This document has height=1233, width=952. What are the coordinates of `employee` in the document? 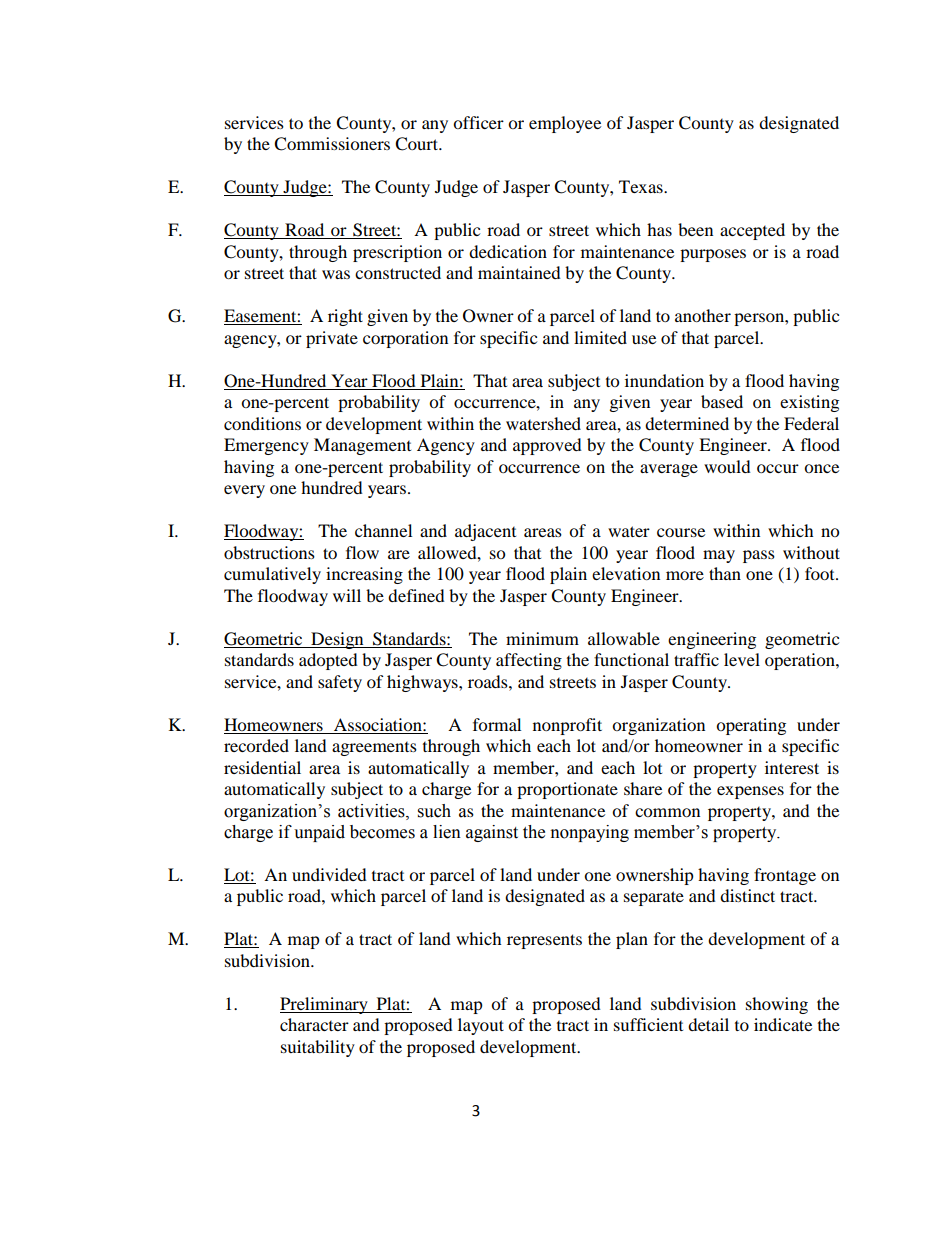 It's located at (565, 124).
